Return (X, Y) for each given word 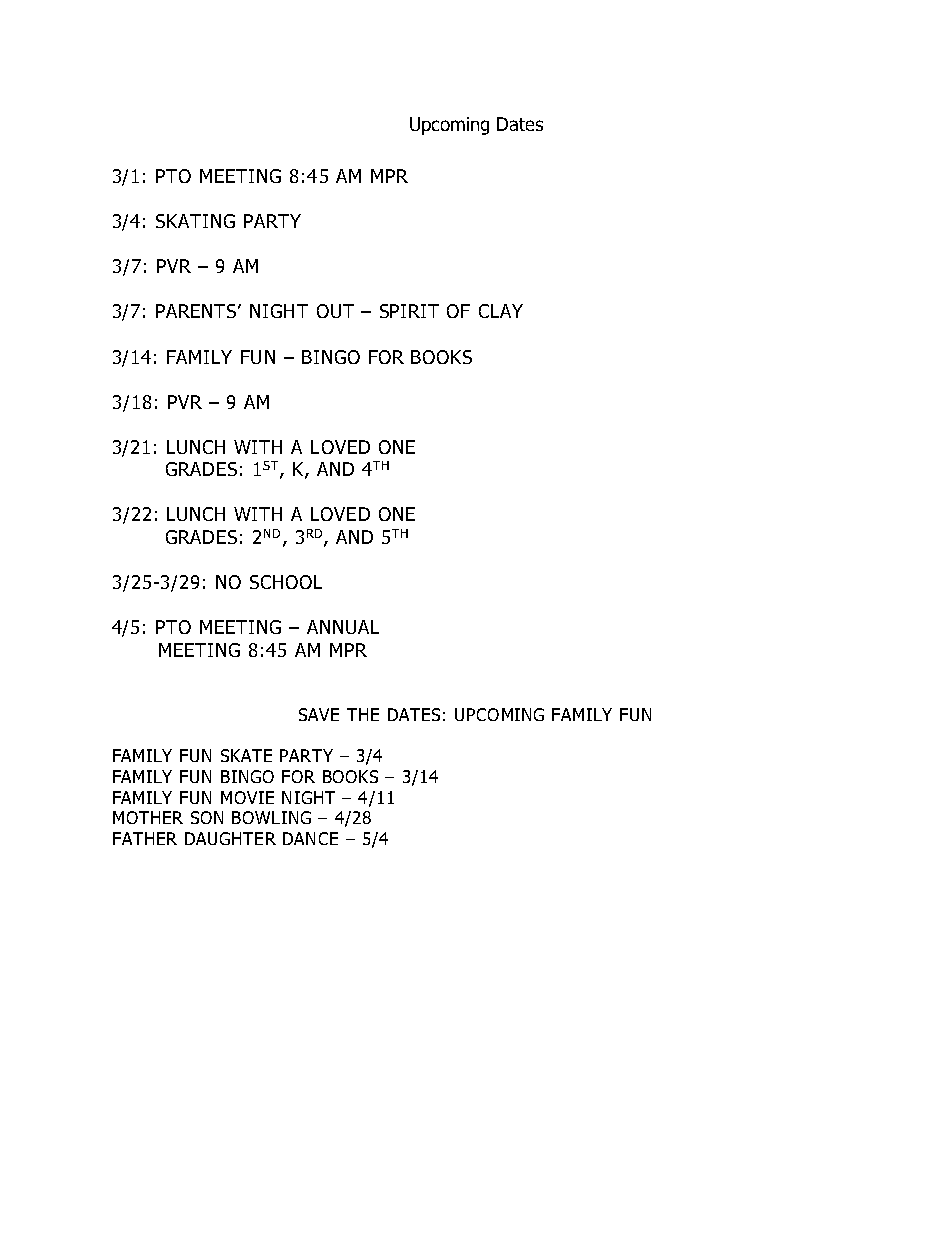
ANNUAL (343, 627)
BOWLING (271, 817)
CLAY (501, 311)
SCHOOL (286, 582)
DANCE (310, 838)
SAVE (319, 714)
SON (207, 817)
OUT (335, 311)
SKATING (195, 221)
